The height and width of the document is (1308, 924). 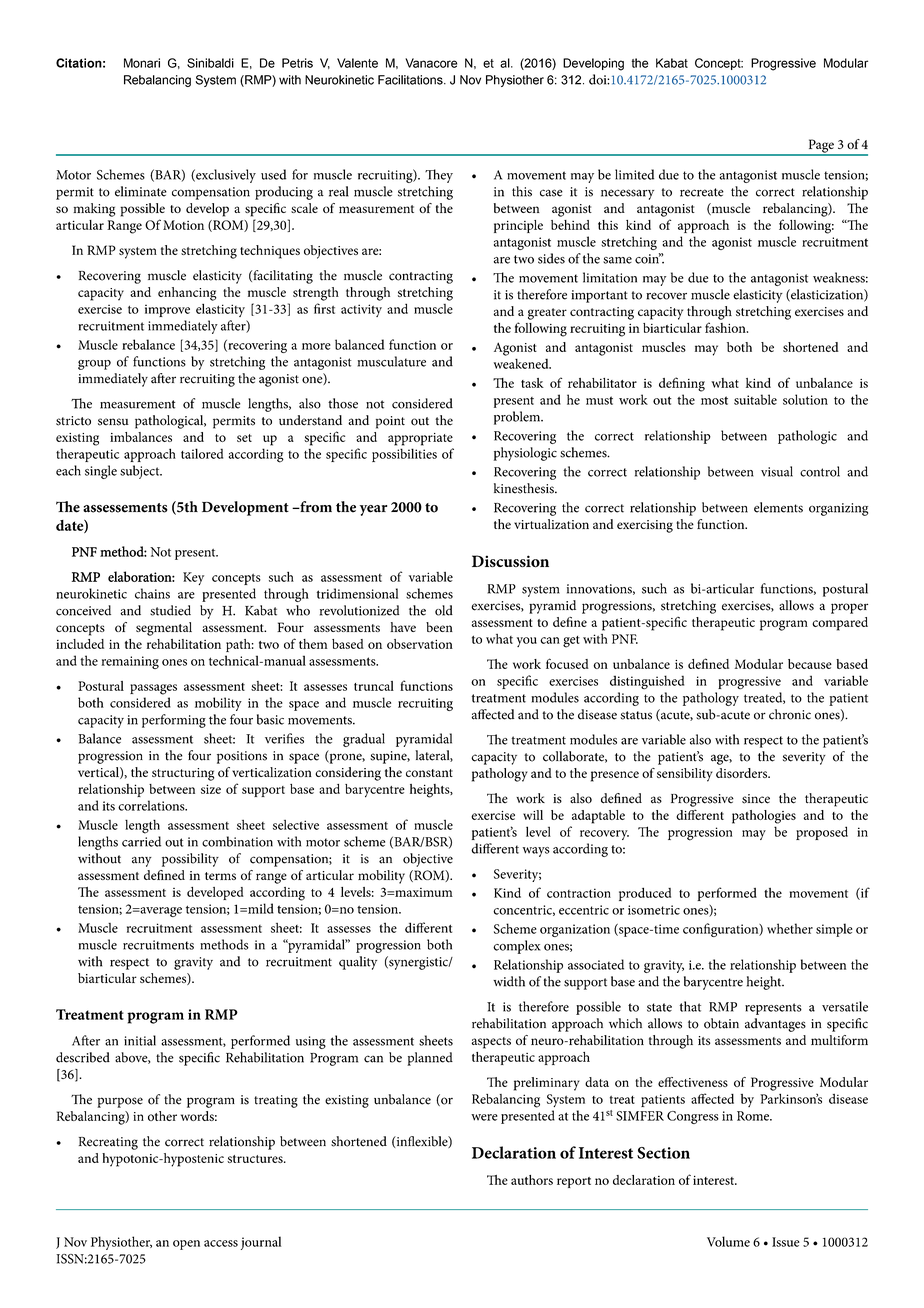 I want to click on eliminate, so click(x=141, y=191).
